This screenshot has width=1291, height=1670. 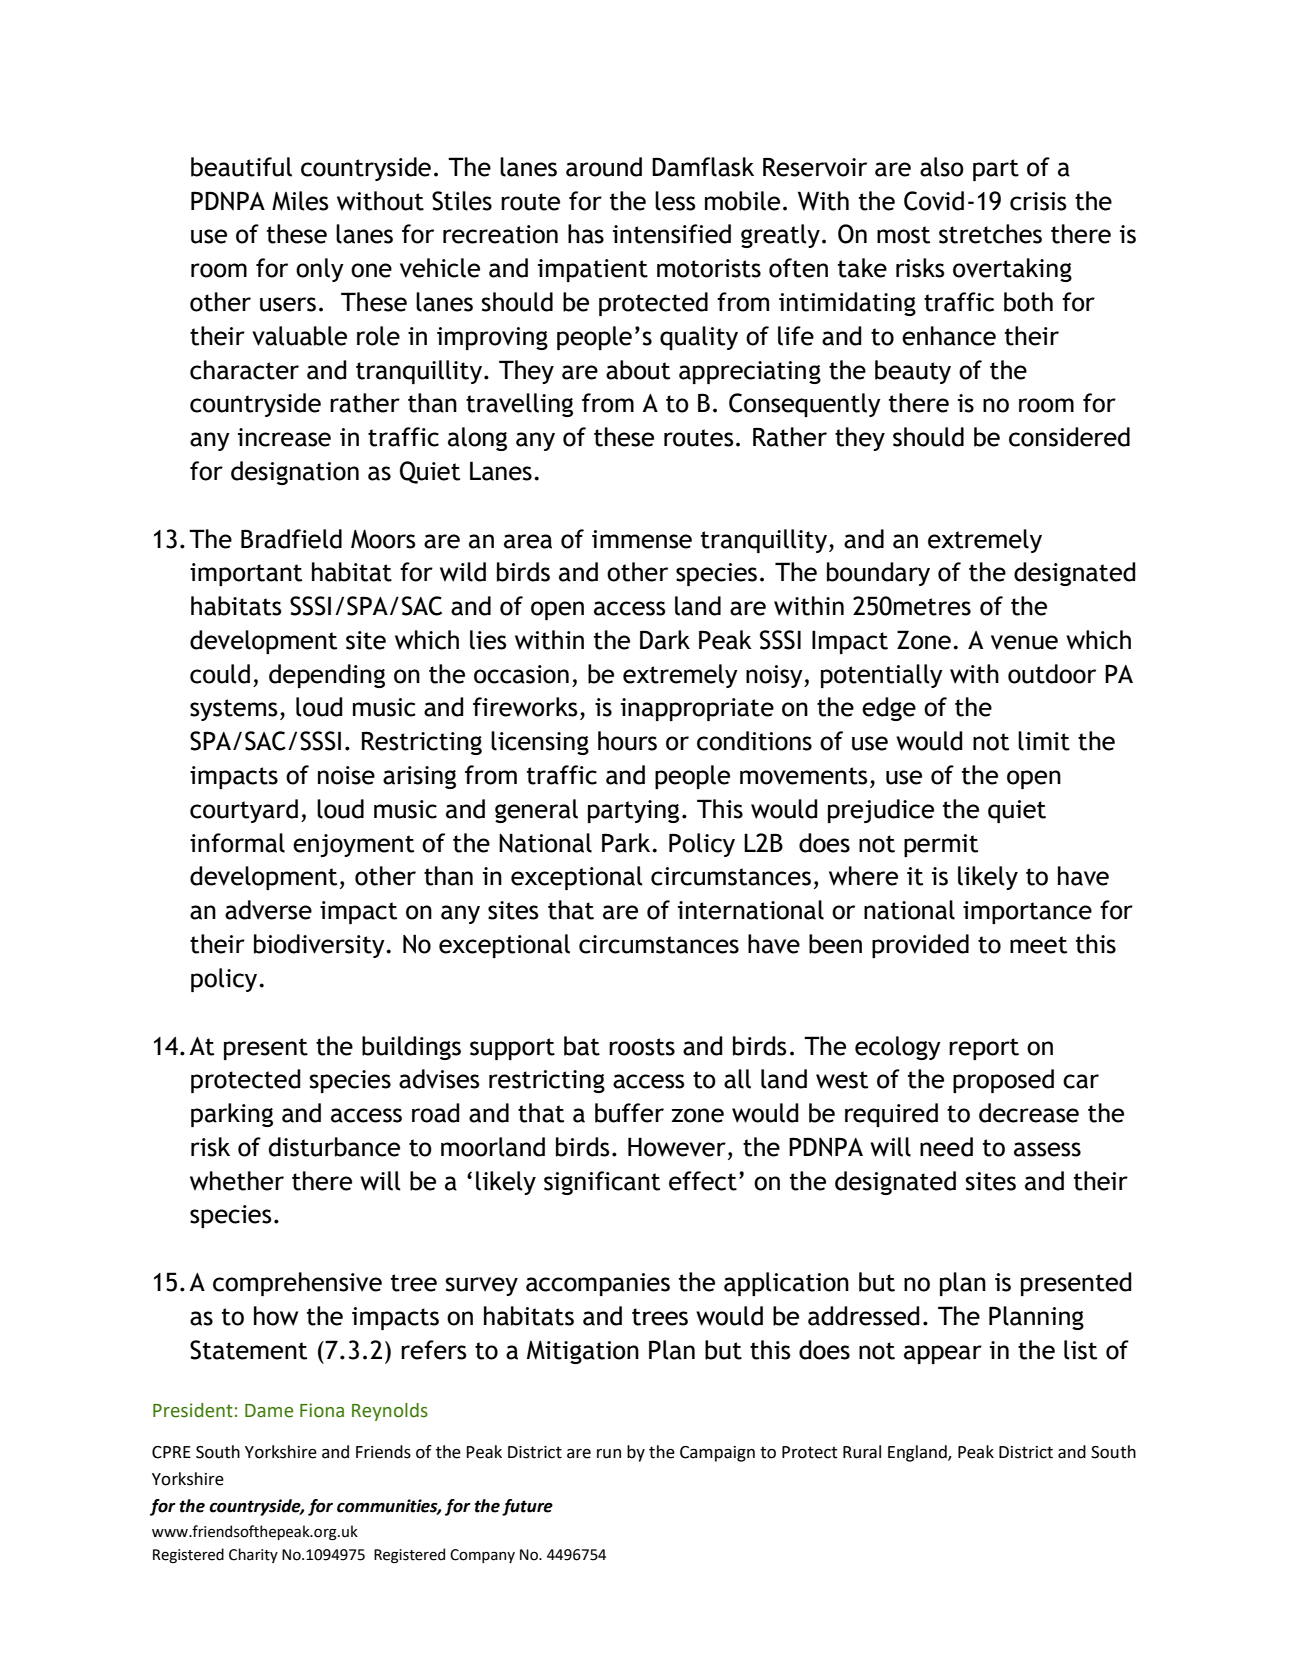 I want to click on less, so click(x=675, y=201).
